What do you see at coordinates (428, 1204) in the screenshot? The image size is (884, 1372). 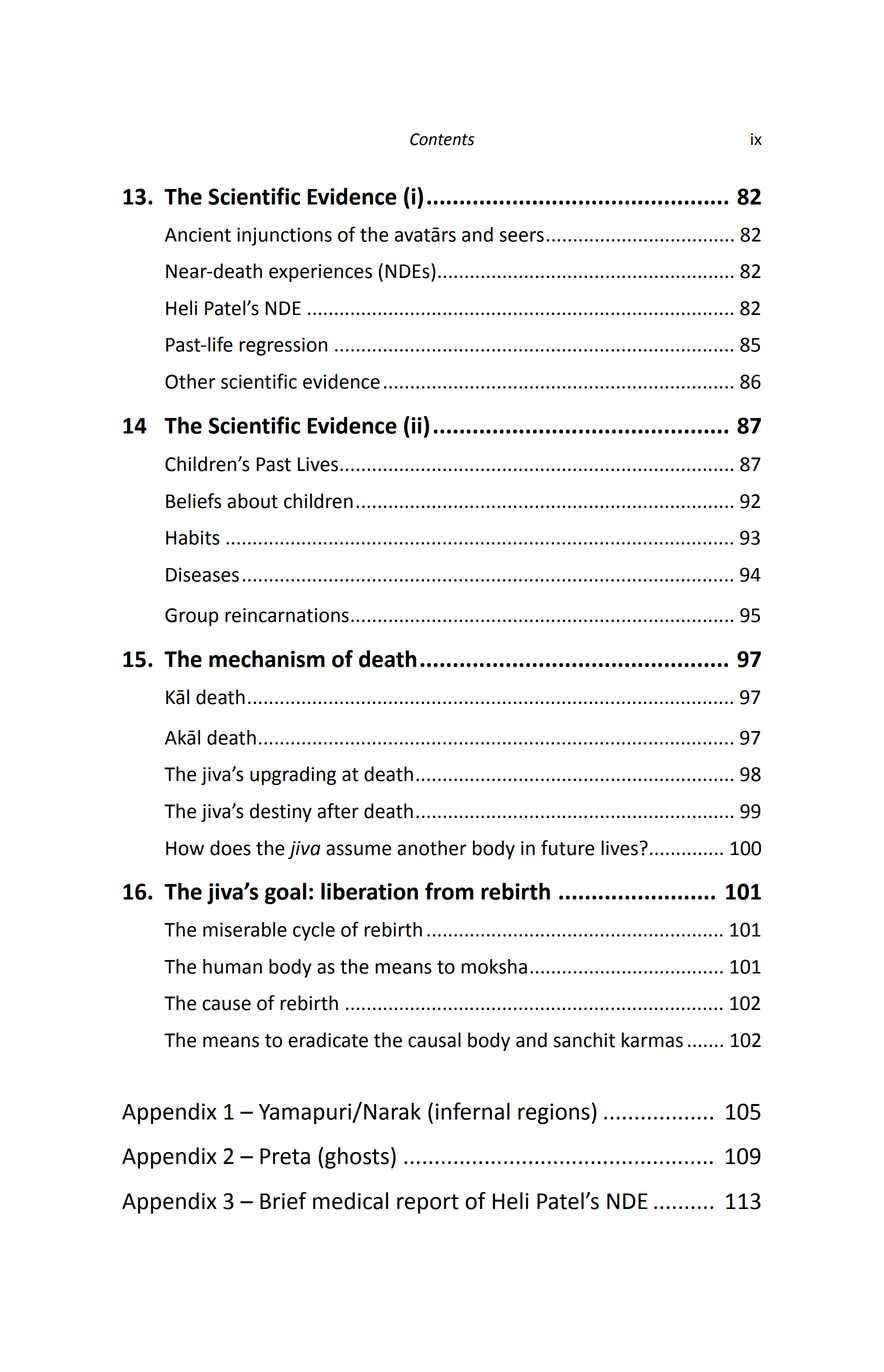 I see `report` at bounding box center [428, 1204].
